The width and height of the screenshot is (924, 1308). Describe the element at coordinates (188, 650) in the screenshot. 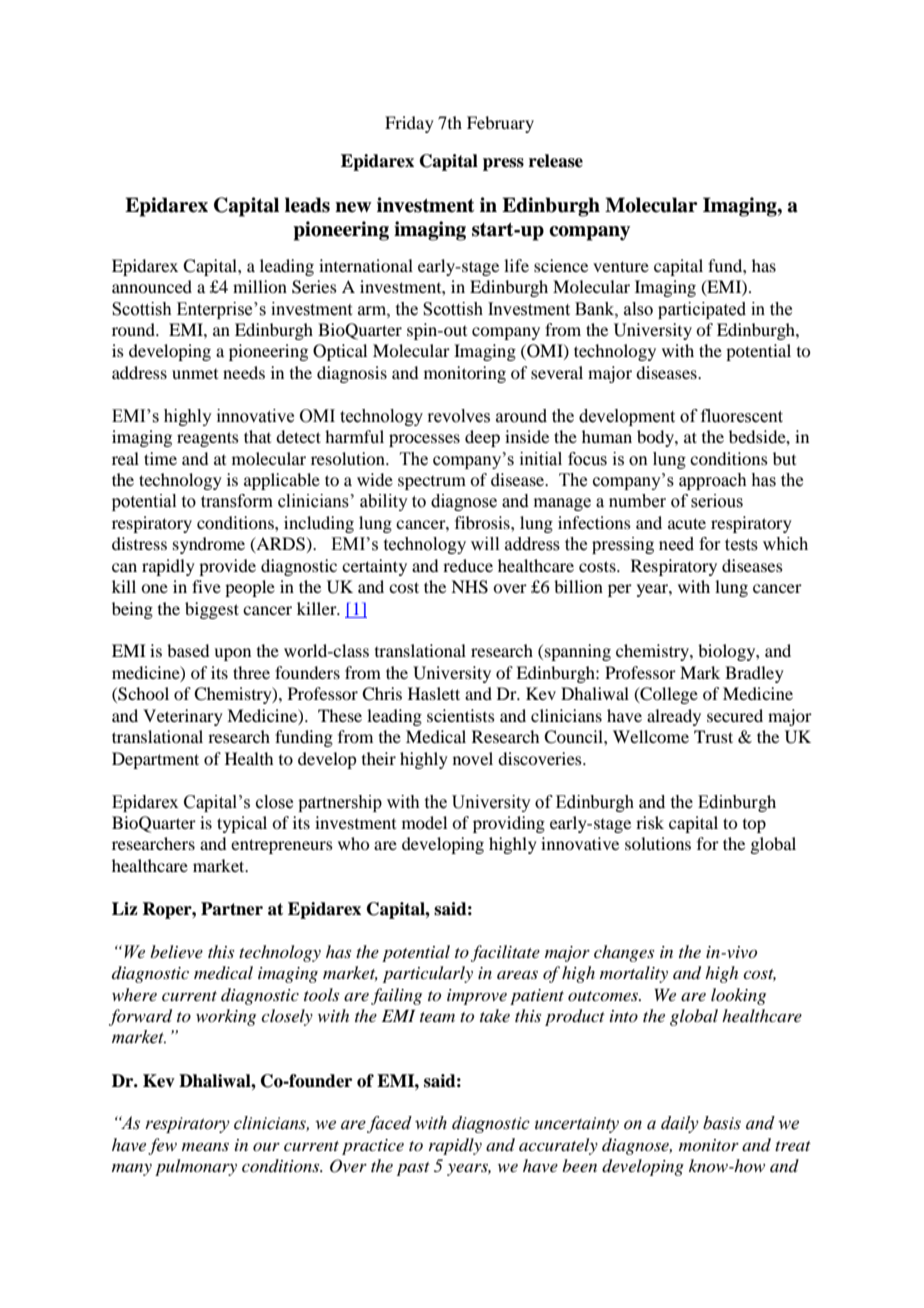

I see `based` at that location.
